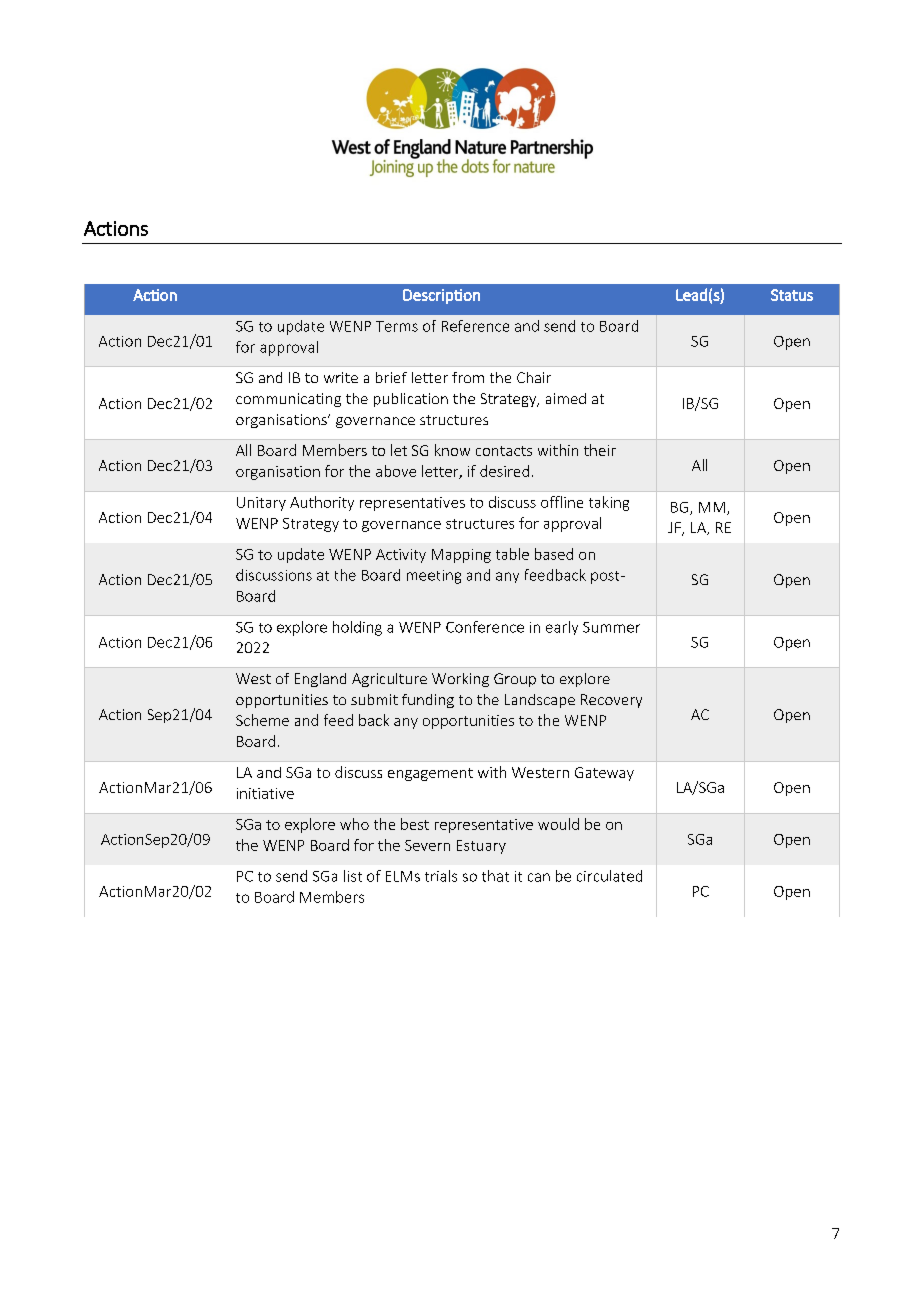  Describe the element at coordinates (475, 326) in the page. I see `Reference` at that location.
